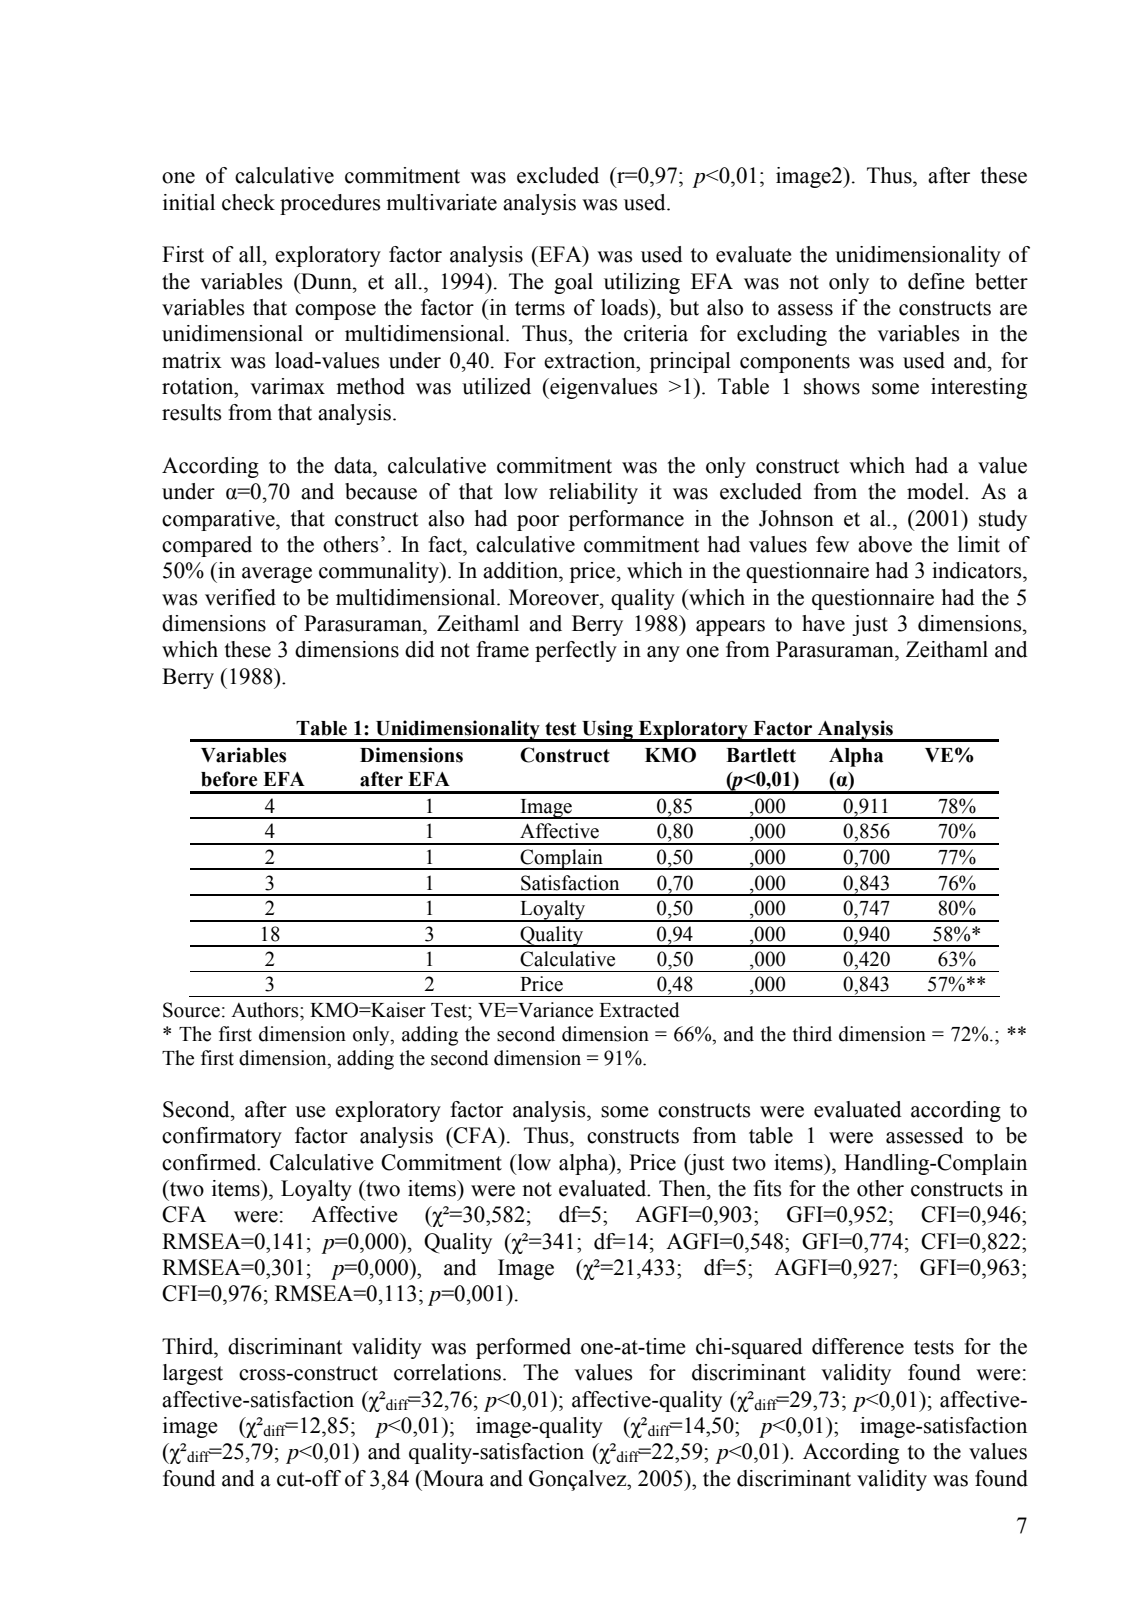 The width and height of the document is (1135, 1607). I want to click on check, so click(248, 202).
